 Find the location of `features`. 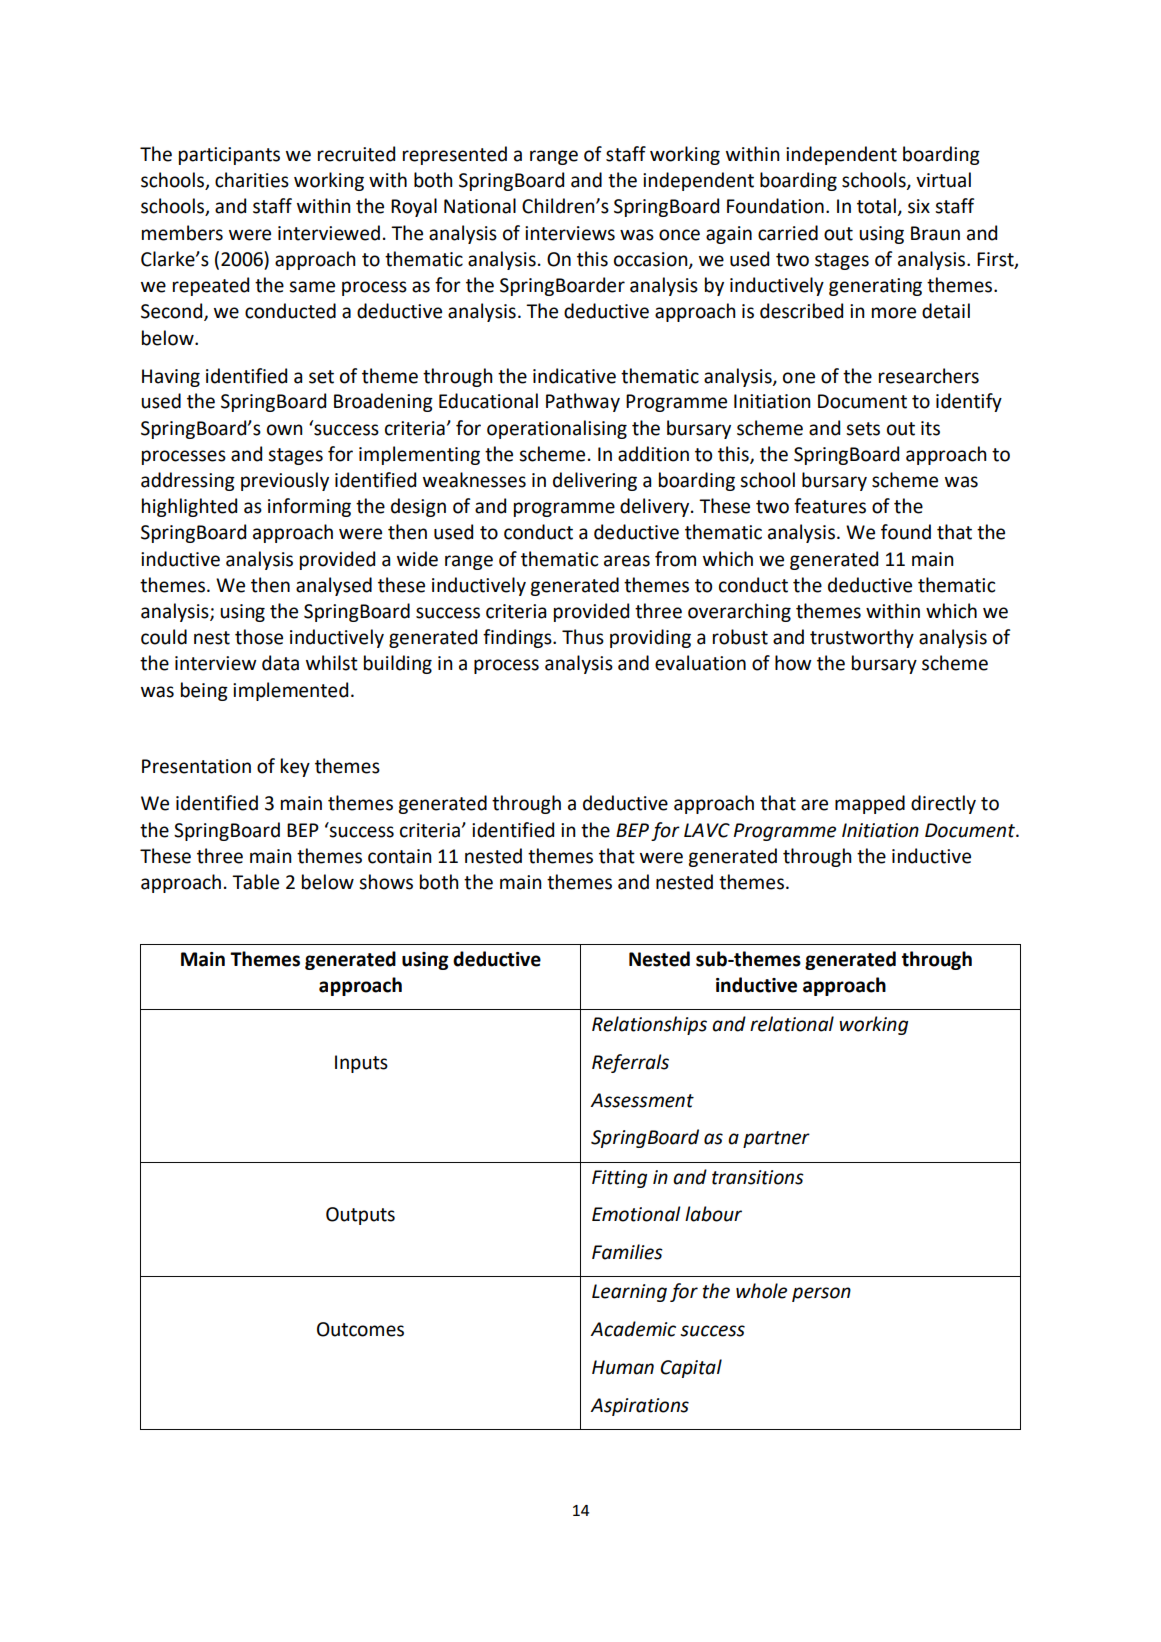

features is located at coordinates (830, 506).
